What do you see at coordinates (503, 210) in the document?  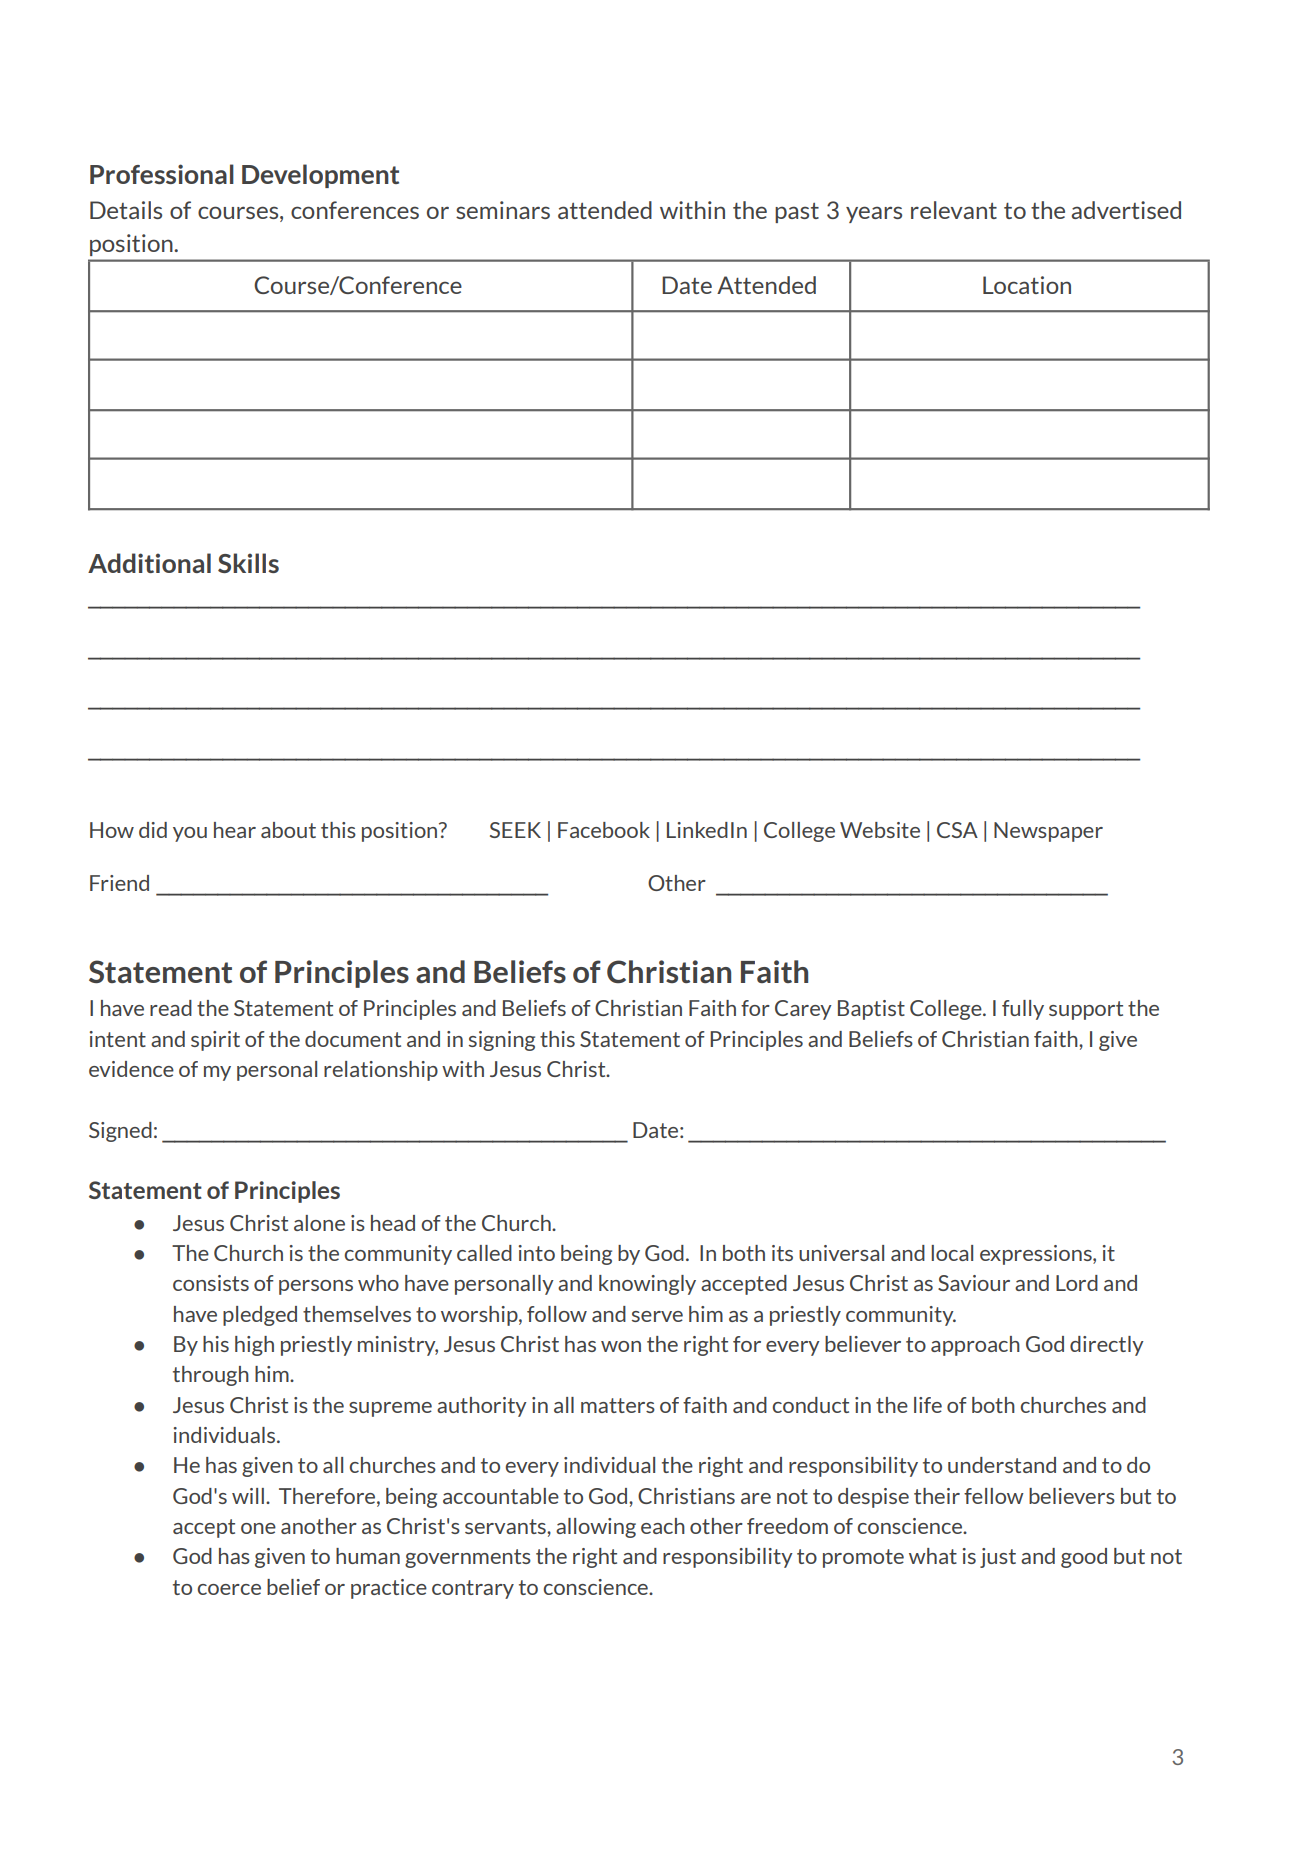 I see `seminars` at bounding box center [503, 210].
